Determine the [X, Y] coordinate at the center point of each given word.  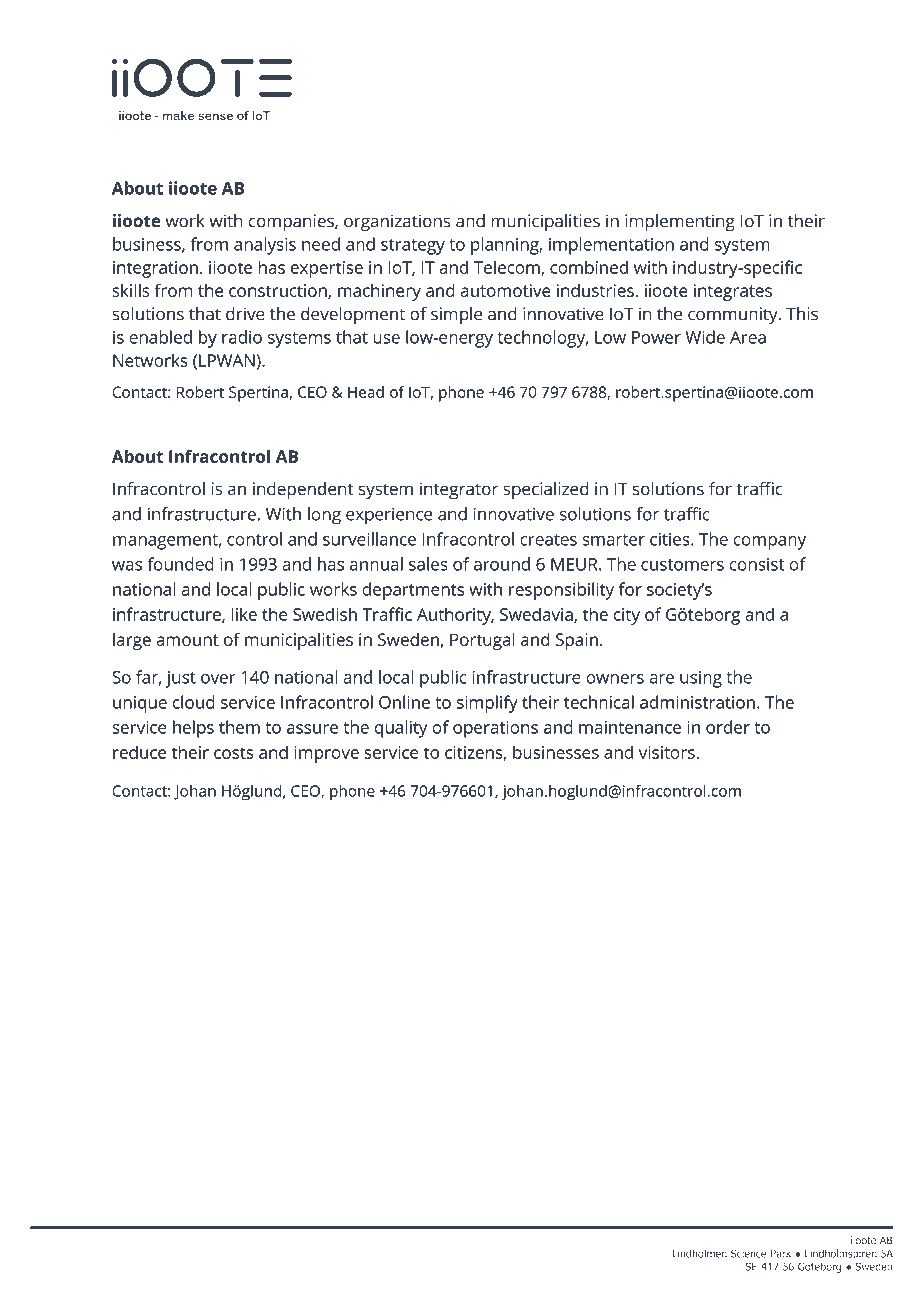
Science [749, 1253]
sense [215, 116]
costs [234, 753]
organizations [397, 223]
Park [781, 1253]
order [728, 727]
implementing [680, 223]
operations [495, 729]
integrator [459, 491]
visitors [668, 752]
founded [180, 564]
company [769, 543]
